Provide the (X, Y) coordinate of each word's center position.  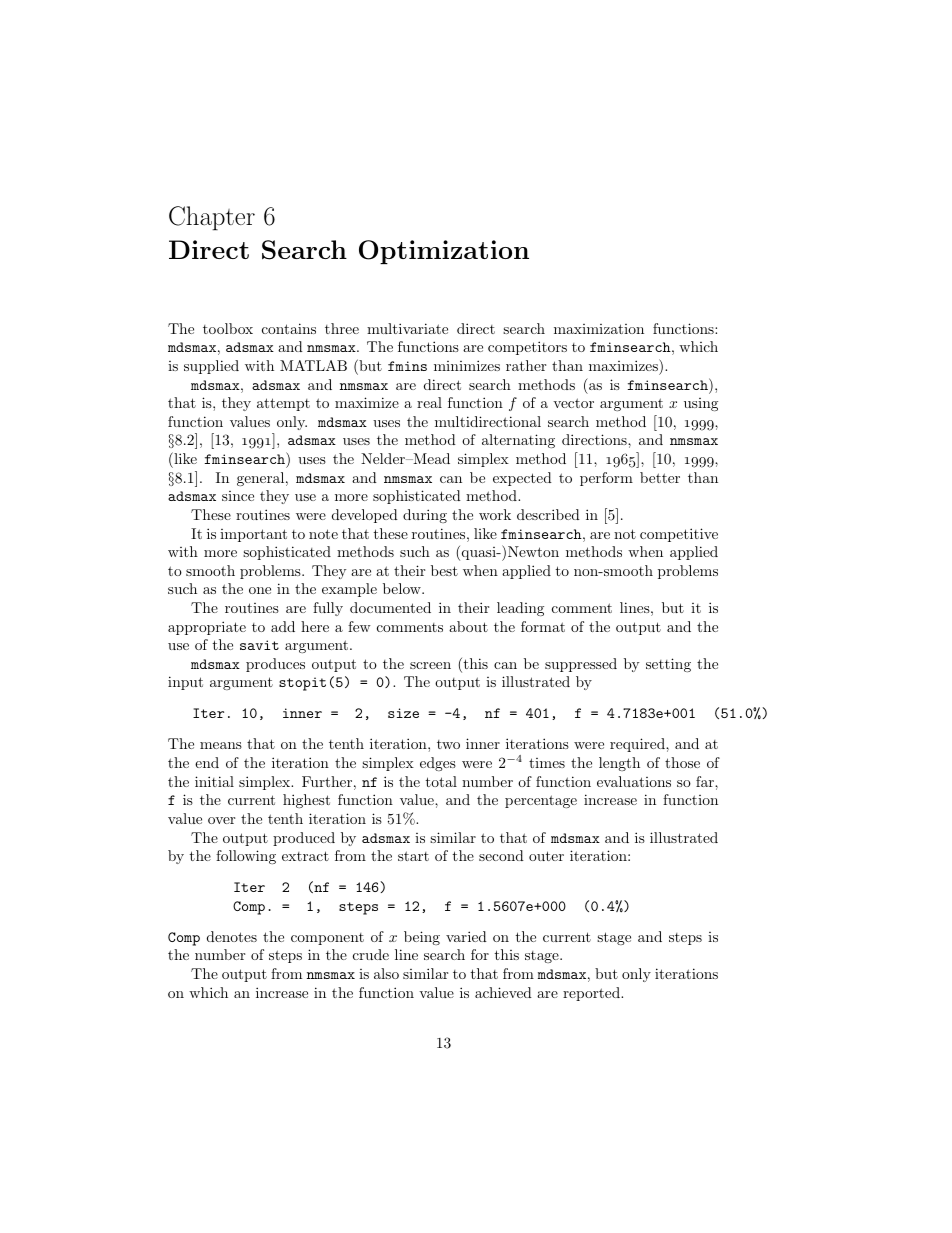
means (221, 745)
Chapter (212, 218)
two (448, 744)
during (425, 516)
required (638, 745)
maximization (599, 329)
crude (371, 954)
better (660, 477)
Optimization (444, 252)
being (422, 938)
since (238, 496)
